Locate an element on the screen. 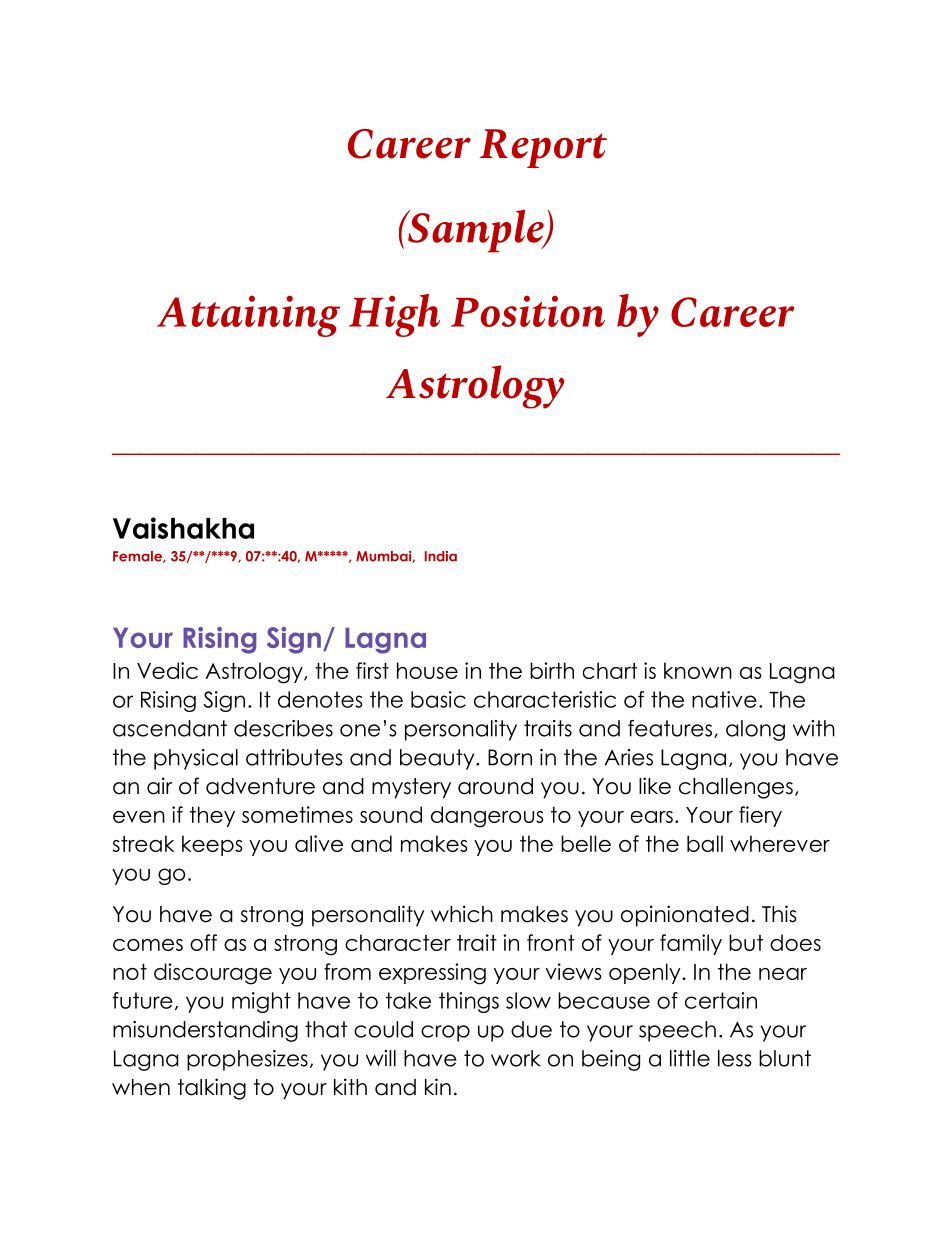 This screenshot has height=1233, width=952. known is located at coordinates (698, 670).
